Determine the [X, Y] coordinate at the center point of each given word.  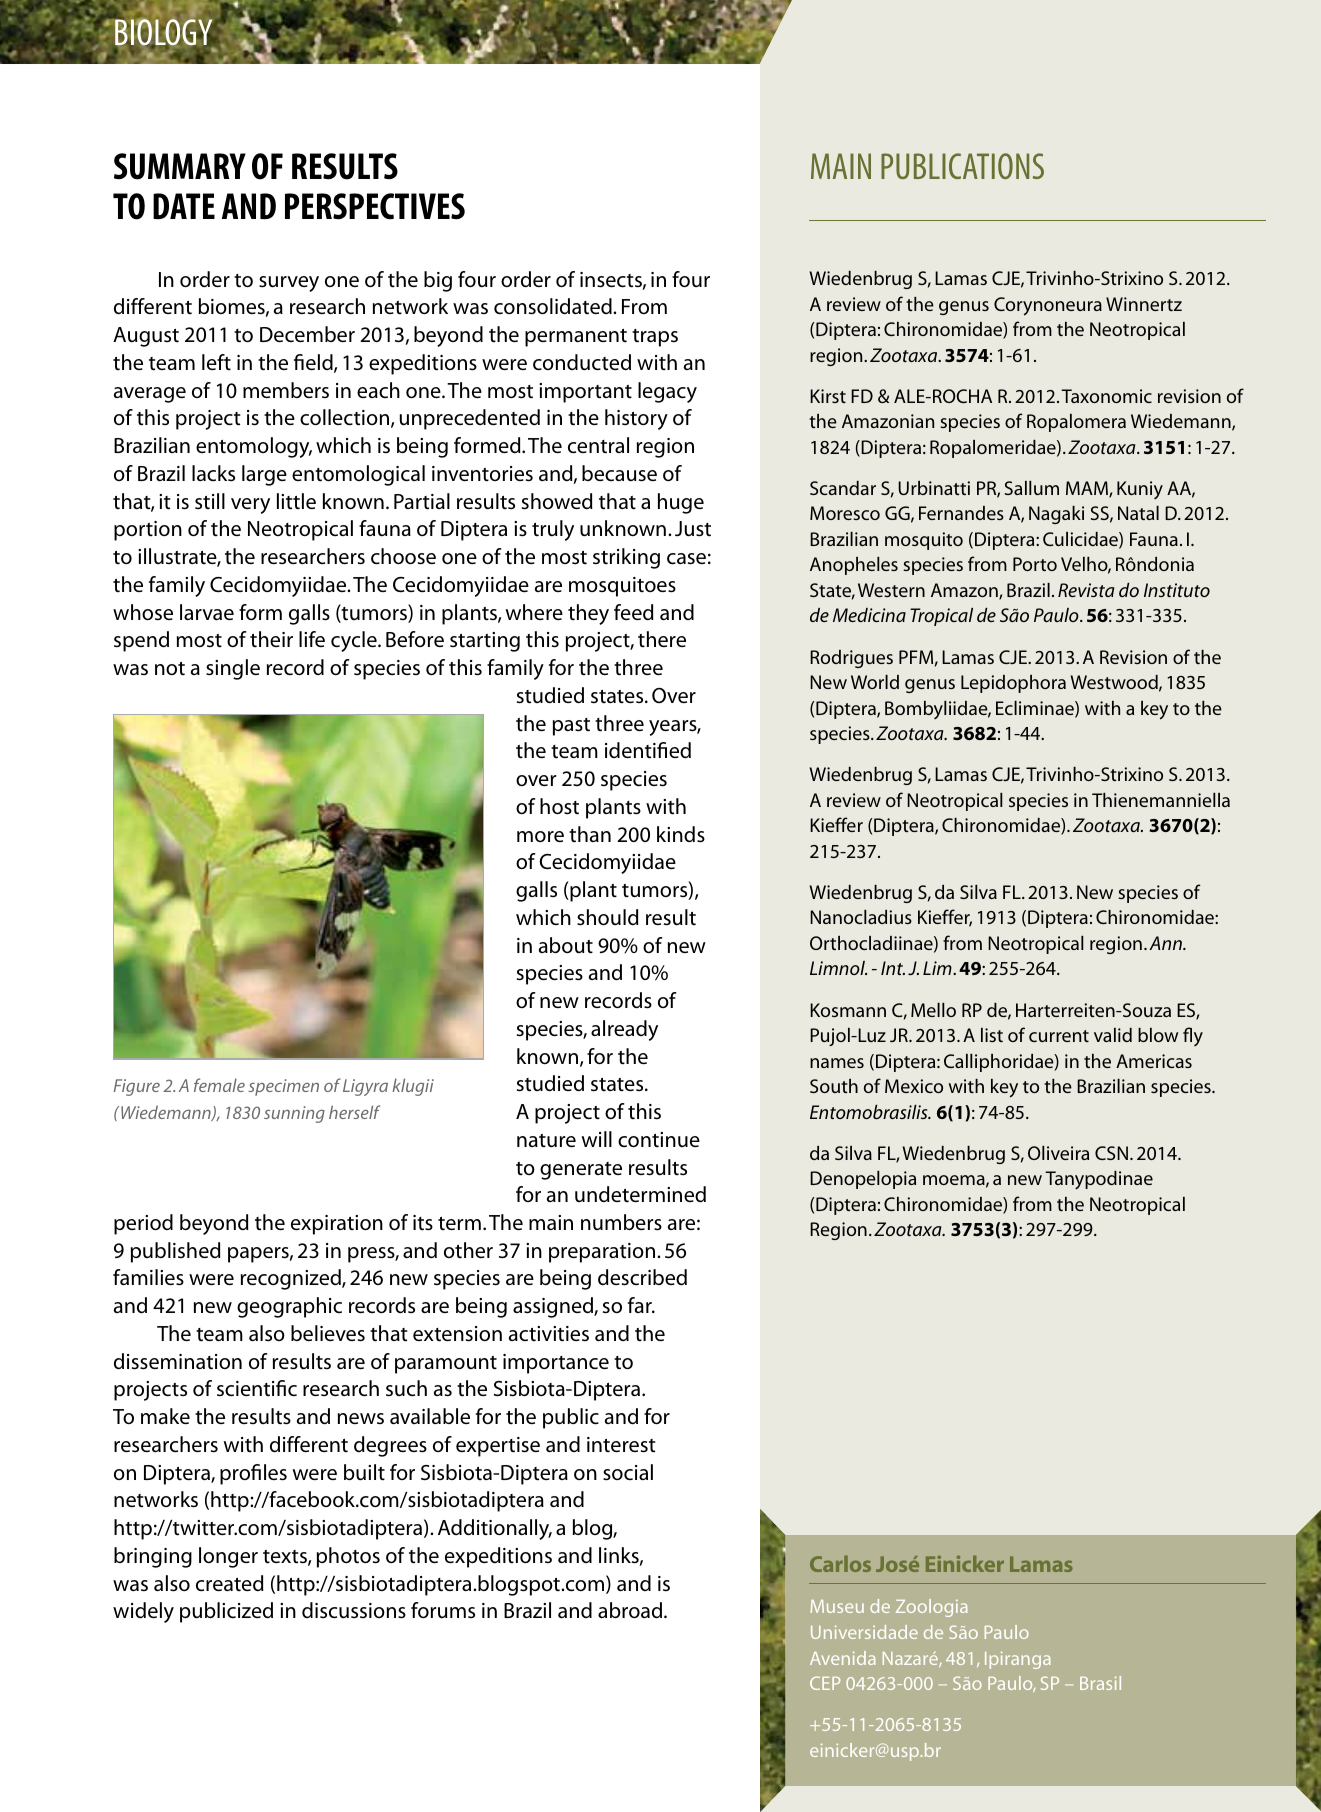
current [1059, 1036]
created [230, 1583]
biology [164, 32]
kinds [681, 834]
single [233, 669]
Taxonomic [1106, 396]
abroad [631, 1610]
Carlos [840, 1564]
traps [655, 338]
